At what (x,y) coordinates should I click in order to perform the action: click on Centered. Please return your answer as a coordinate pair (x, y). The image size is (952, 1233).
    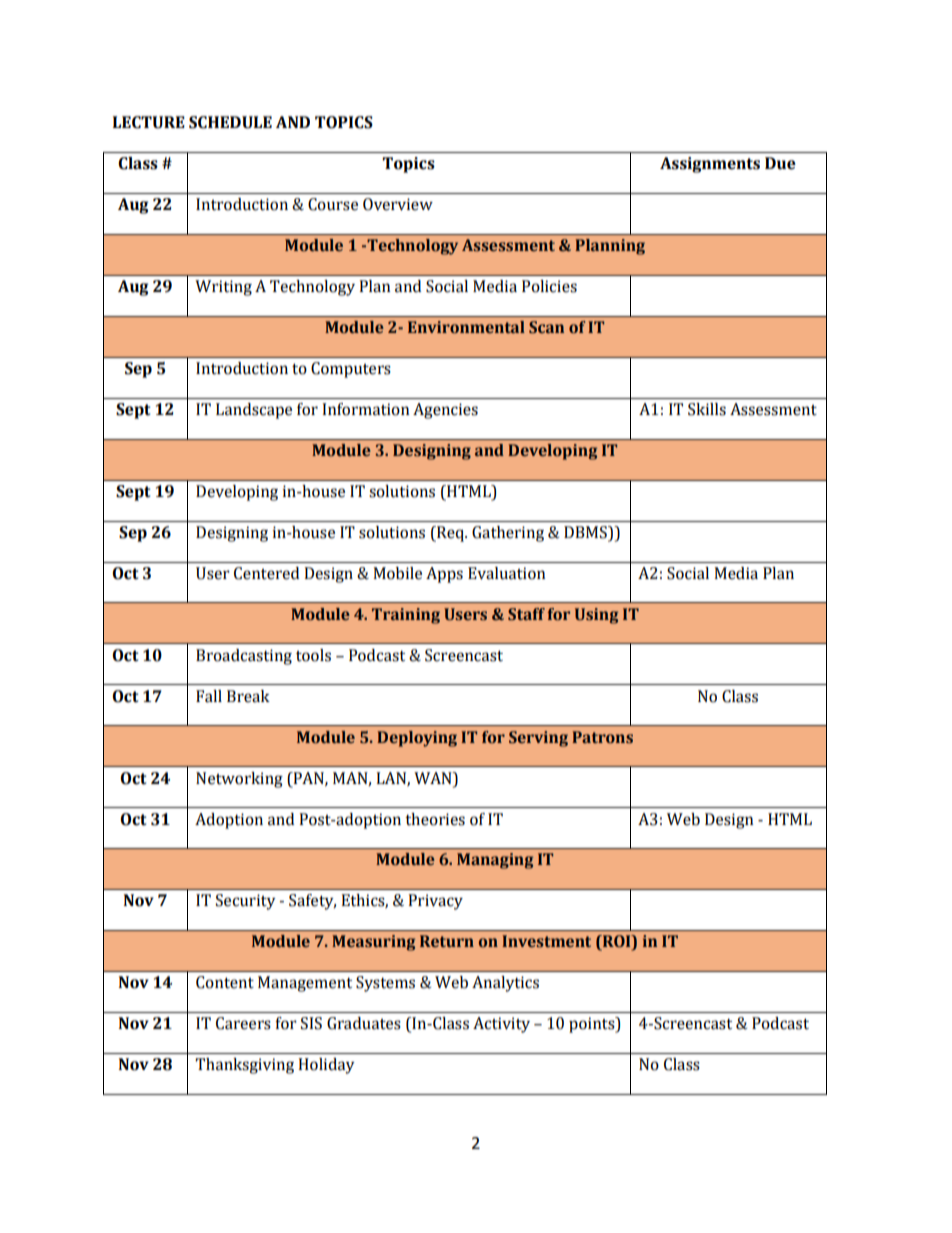
    Looking at the image, I should click on (266, 573).
